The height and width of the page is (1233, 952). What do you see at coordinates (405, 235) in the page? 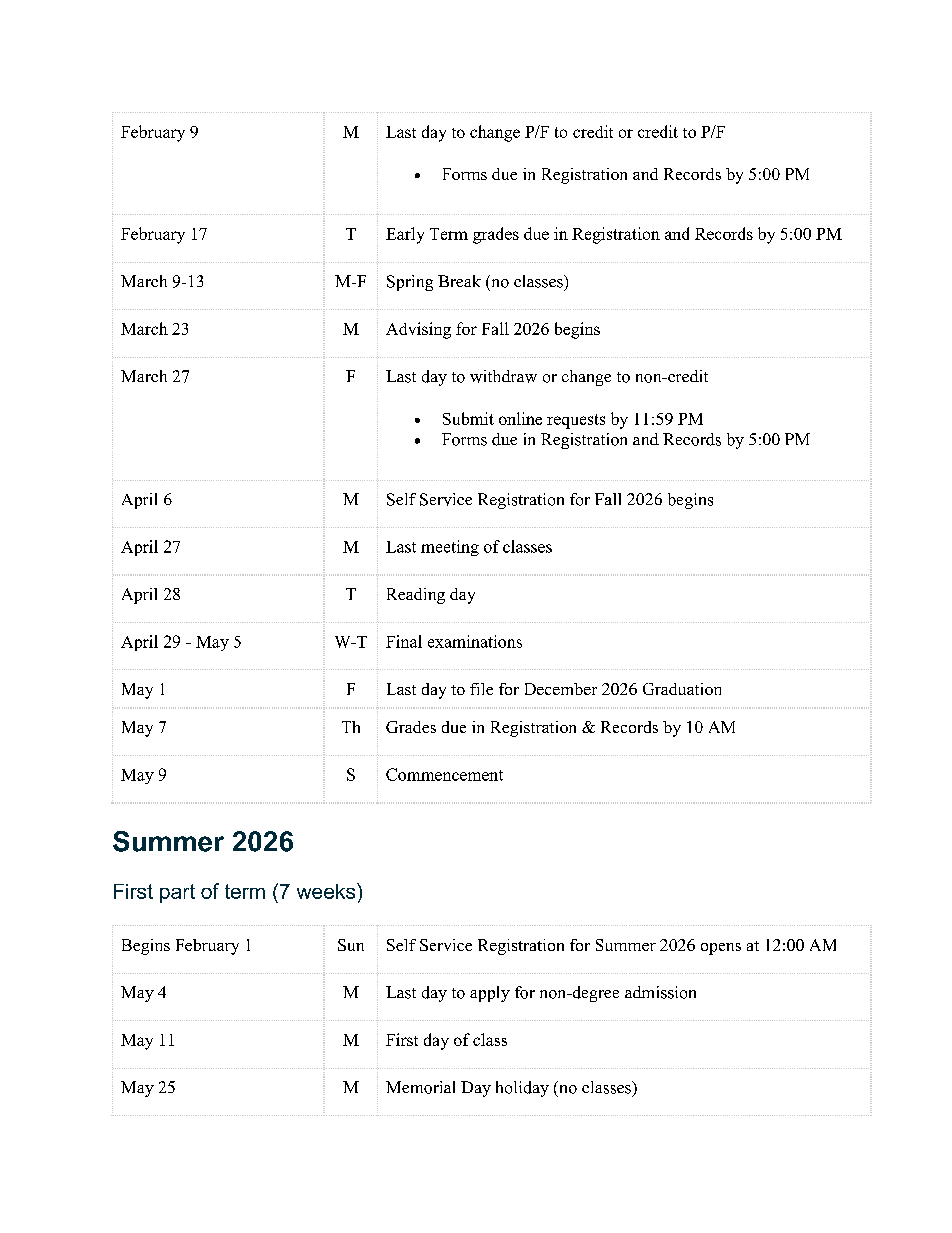
I see `Early` at bounding box center [405, 235].
